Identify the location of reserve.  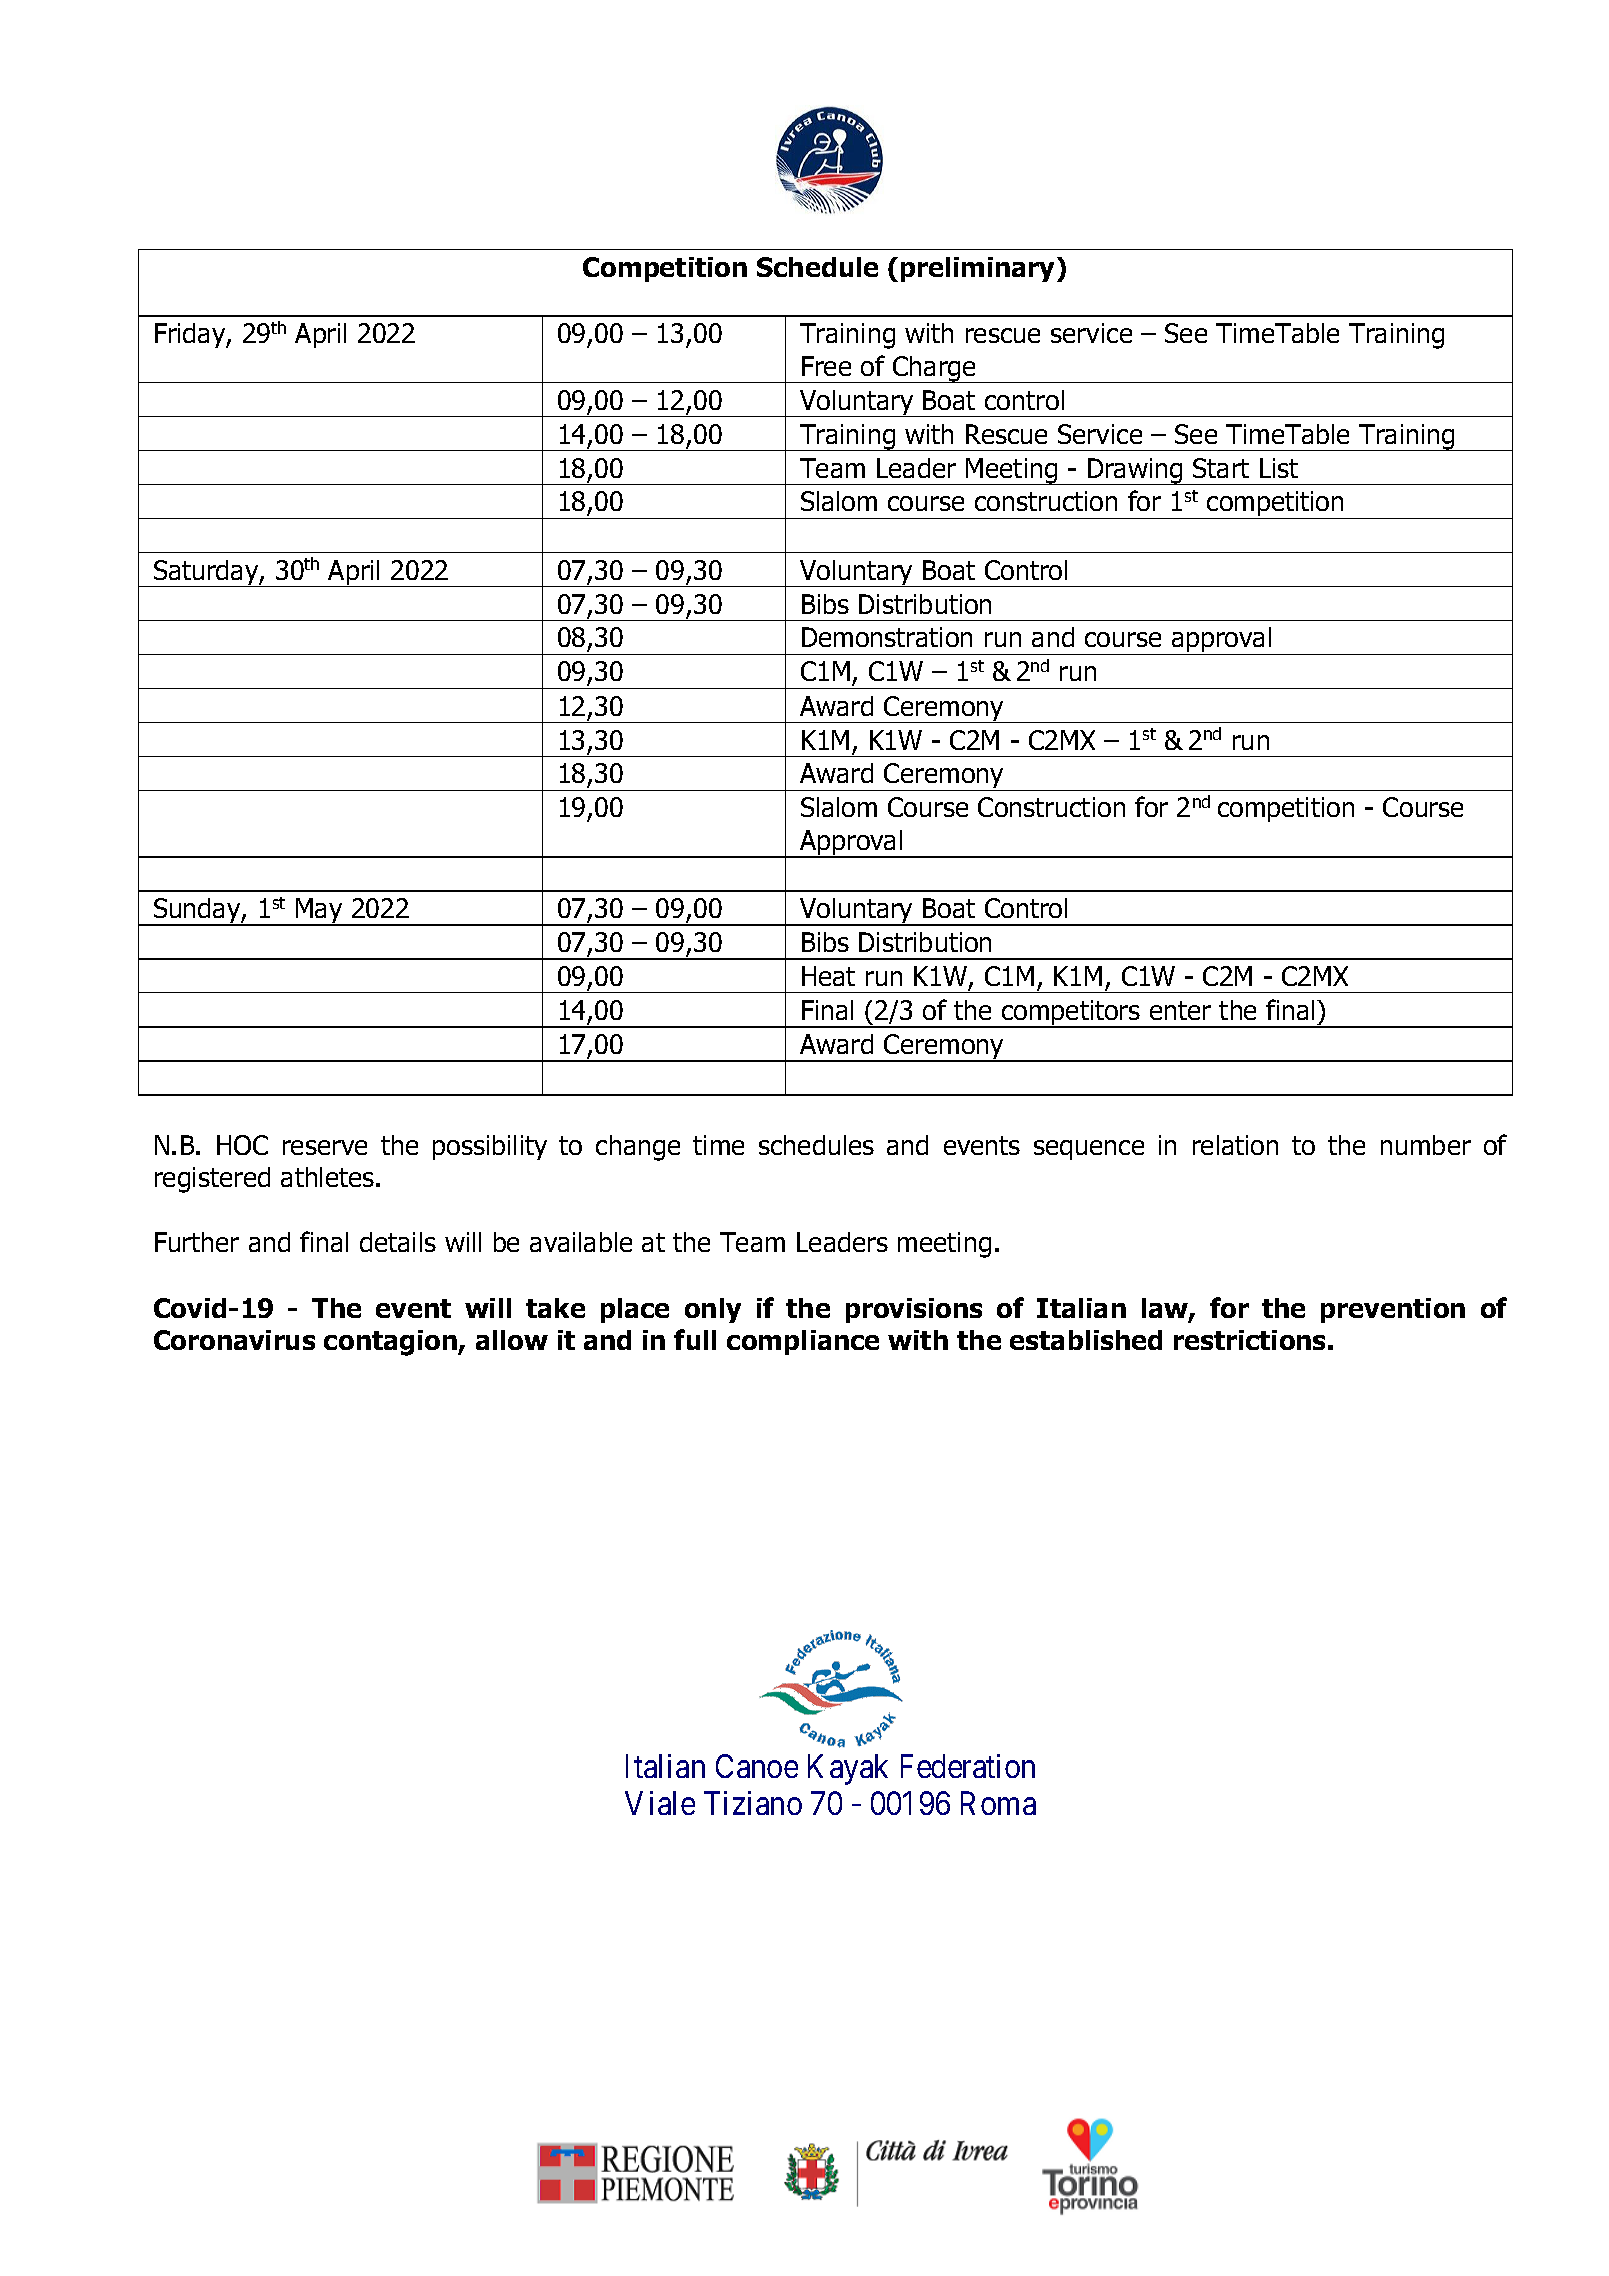
(325, 1147).
